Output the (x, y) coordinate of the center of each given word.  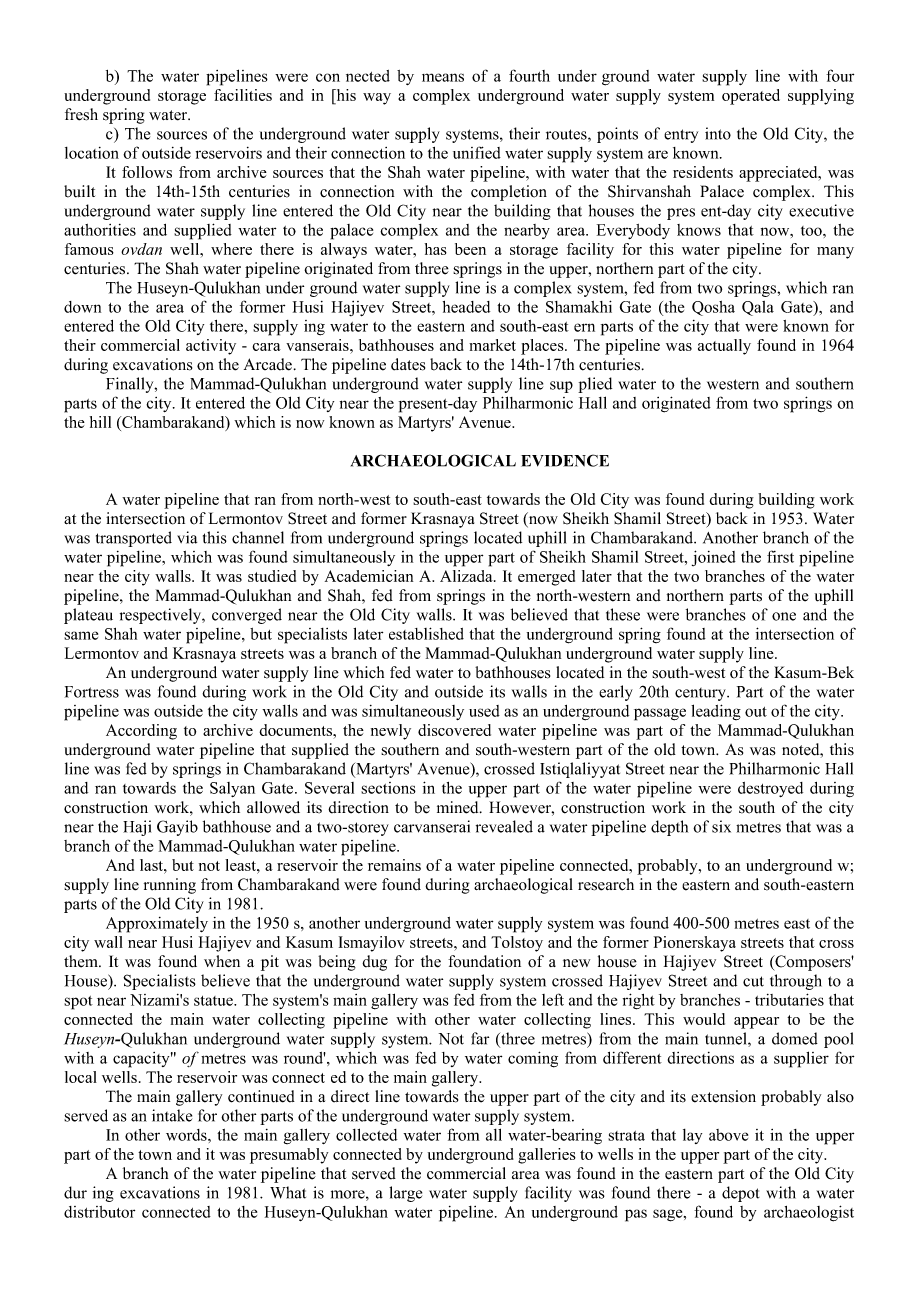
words (187, 1135)
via (187, 537)
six (721, 826)
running (170, 886)
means (443, 77)
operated (751, 97)
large (405, 1194)
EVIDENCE (565, 460)
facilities (243, 95)
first (780, 556)
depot (741, 1194)
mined (459, 807)
